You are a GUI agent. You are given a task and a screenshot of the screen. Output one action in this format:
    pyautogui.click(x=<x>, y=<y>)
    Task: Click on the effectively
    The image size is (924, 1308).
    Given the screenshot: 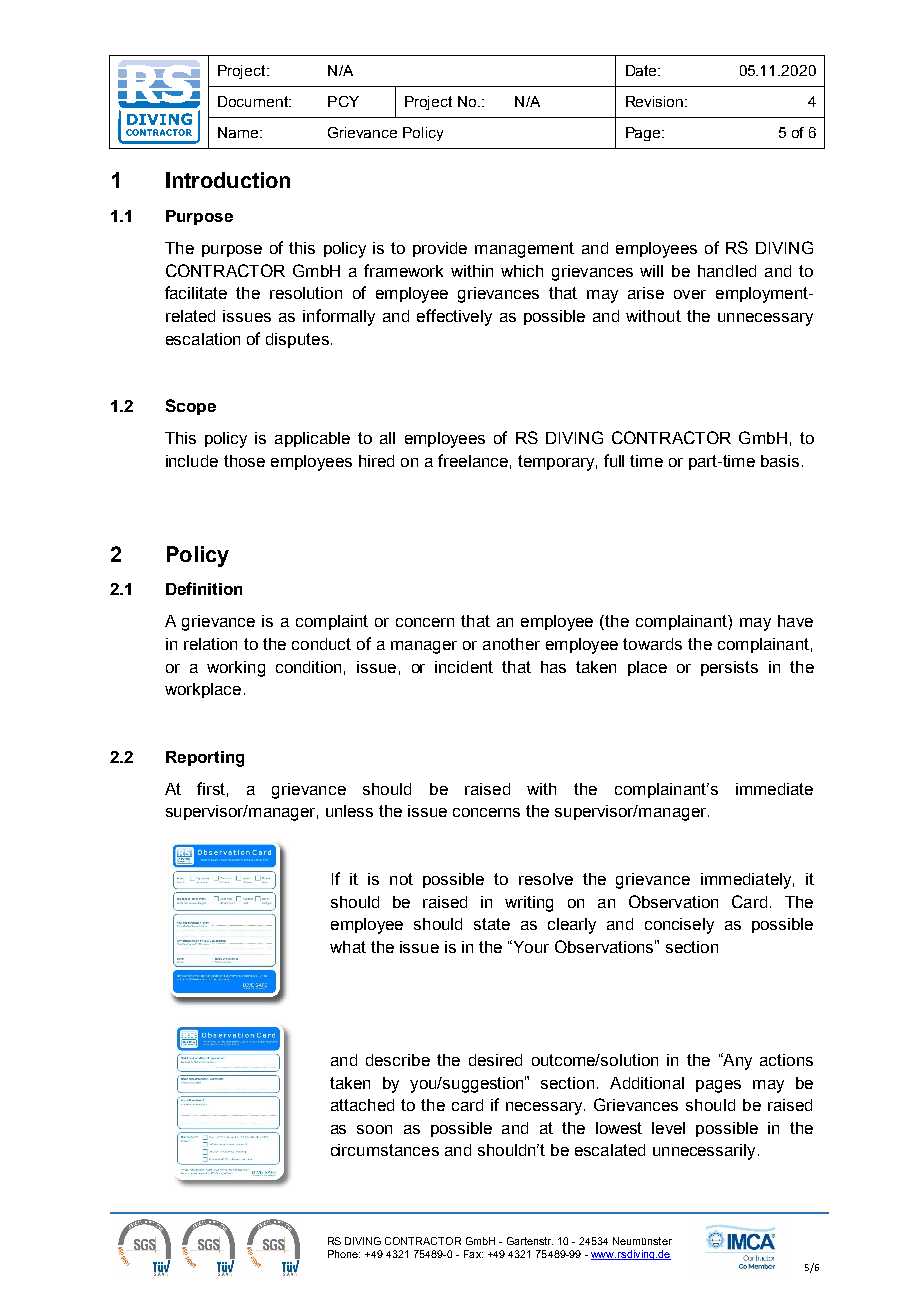 What is the action you would take?
    pyautogui.click(x=454, y=317)
